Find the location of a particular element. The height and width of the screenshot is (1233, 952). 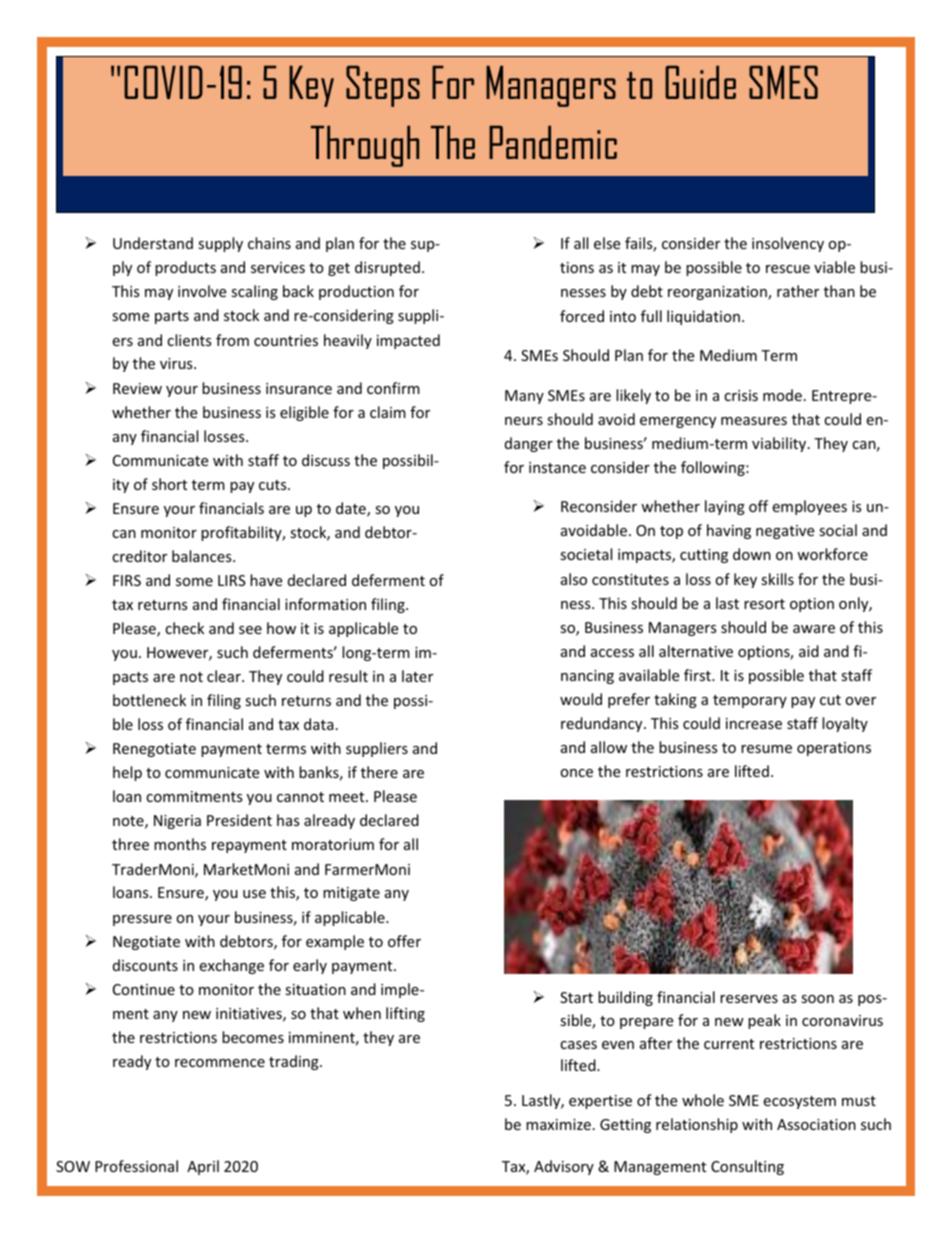

short is located at coordinates (169, 484).
